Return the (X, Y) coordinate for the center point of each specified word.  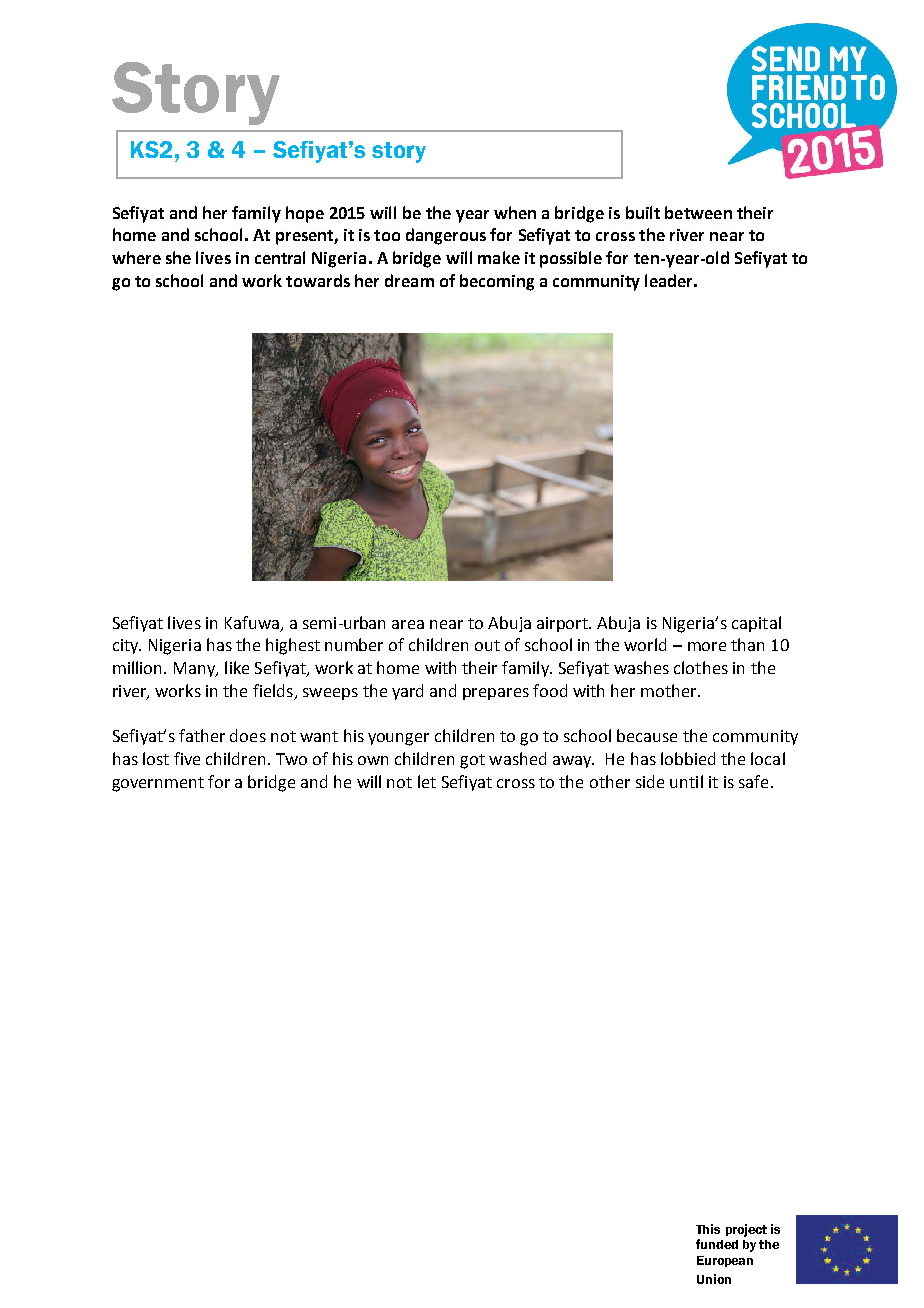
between (698, 212)
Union (714, 1279)
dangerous (446, 236)
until (686, 781)
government (158, 784)
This (708, 1229)
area (408, 624)
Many (196, 669)
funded (717, 1244)
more (707, 646)
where (136, 257)
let (427, 781)
